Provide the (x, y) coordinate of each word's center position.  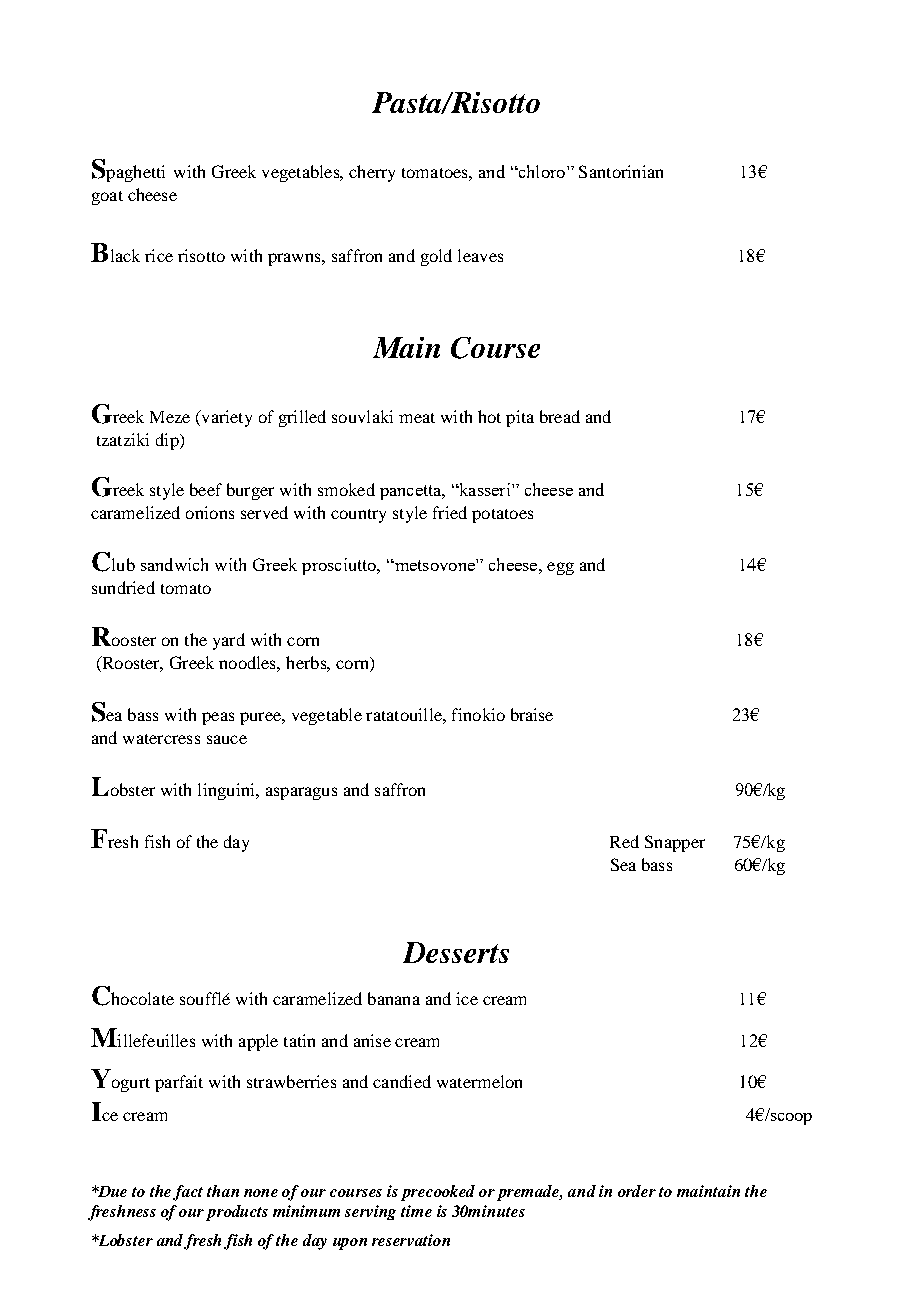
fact (188, 1193)
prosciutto (340, 566)
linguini (227, 791)
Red (624, 841)
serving (370, 1212)
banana (394, 998)
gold (436, 257)
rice (159, 255)
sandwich (174, 564)
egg (560, 568)
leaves (480, 255)
